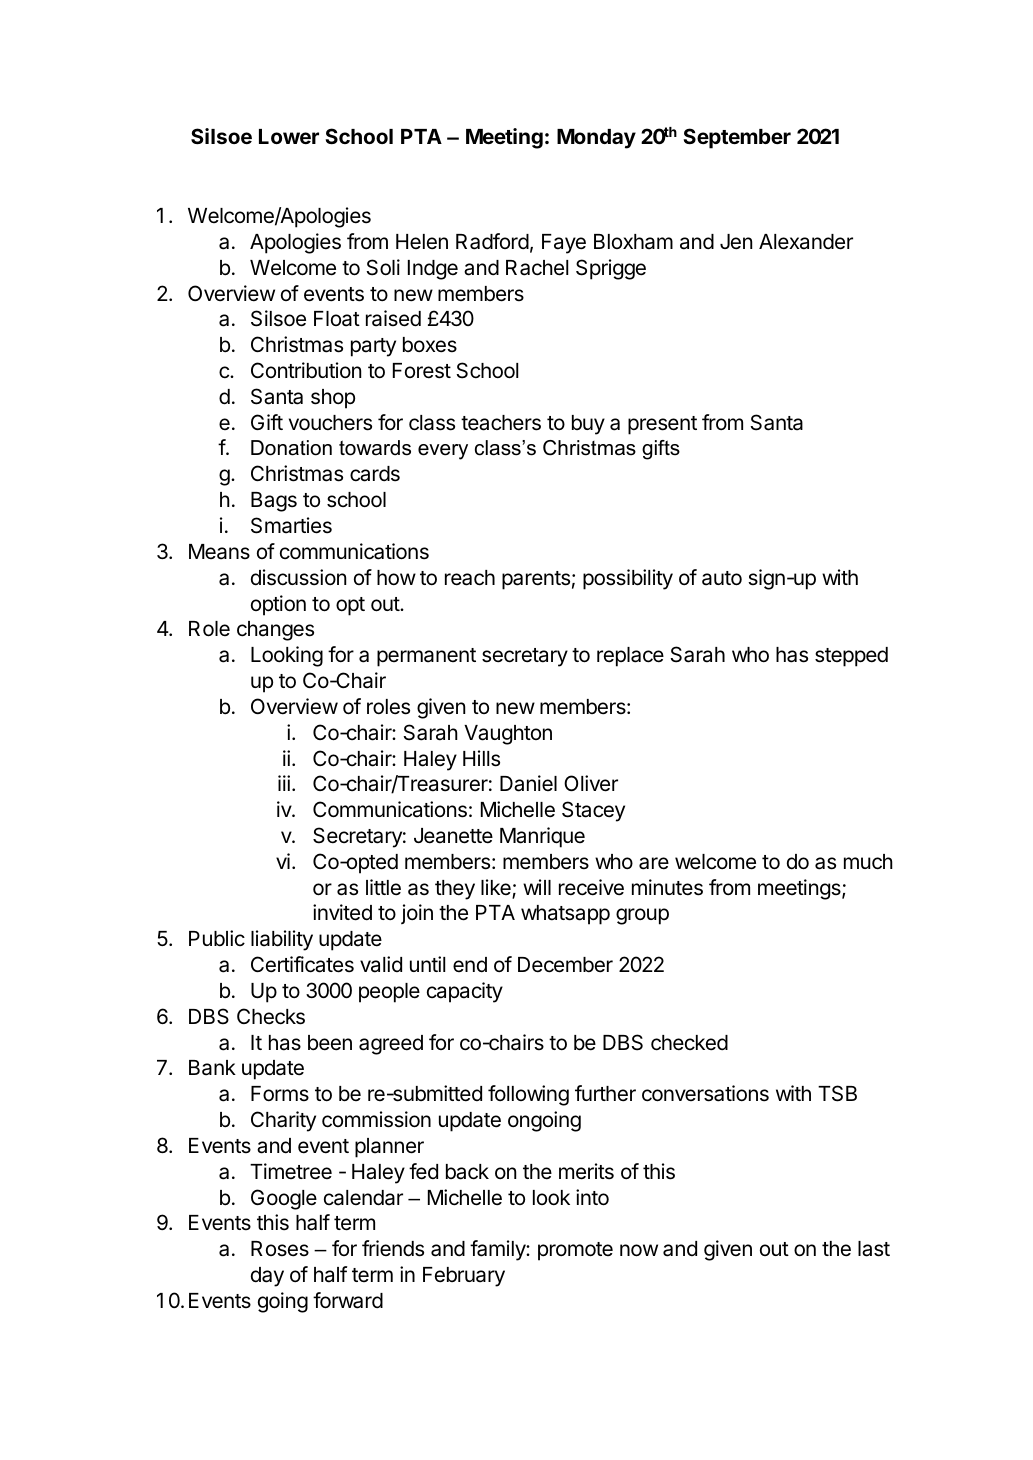  I want to click on liability, so click(282, 940).
